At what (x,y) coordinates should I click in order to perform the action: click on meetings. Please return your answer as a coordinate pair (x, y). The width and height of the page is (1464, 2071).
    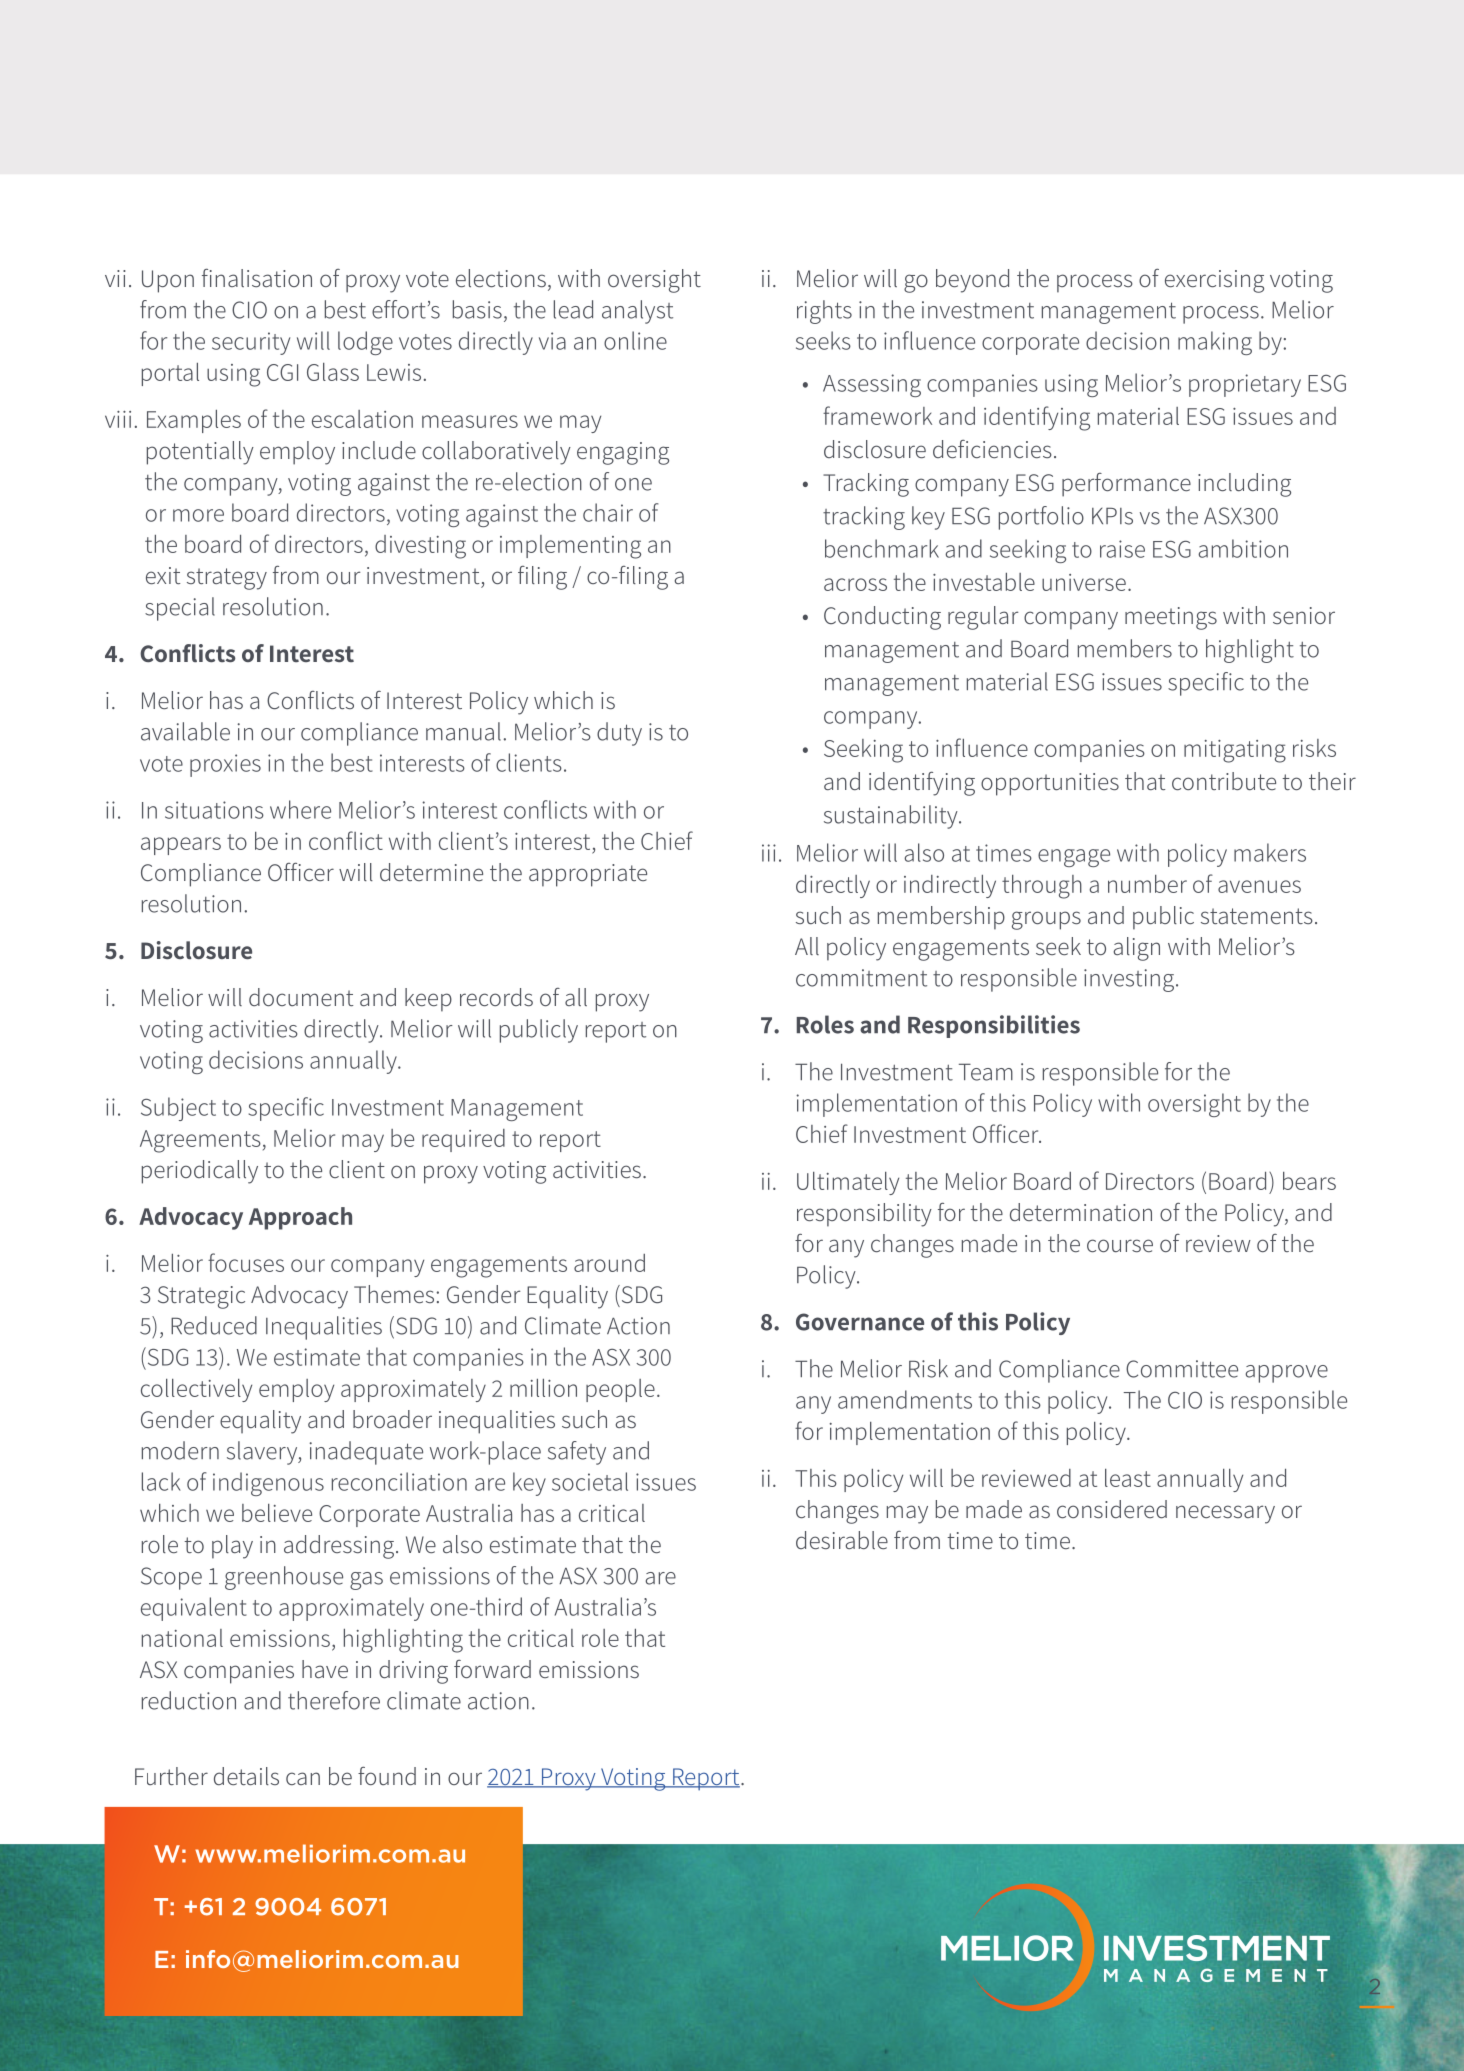
    Looking at the image, I should click on (1171, 618).
